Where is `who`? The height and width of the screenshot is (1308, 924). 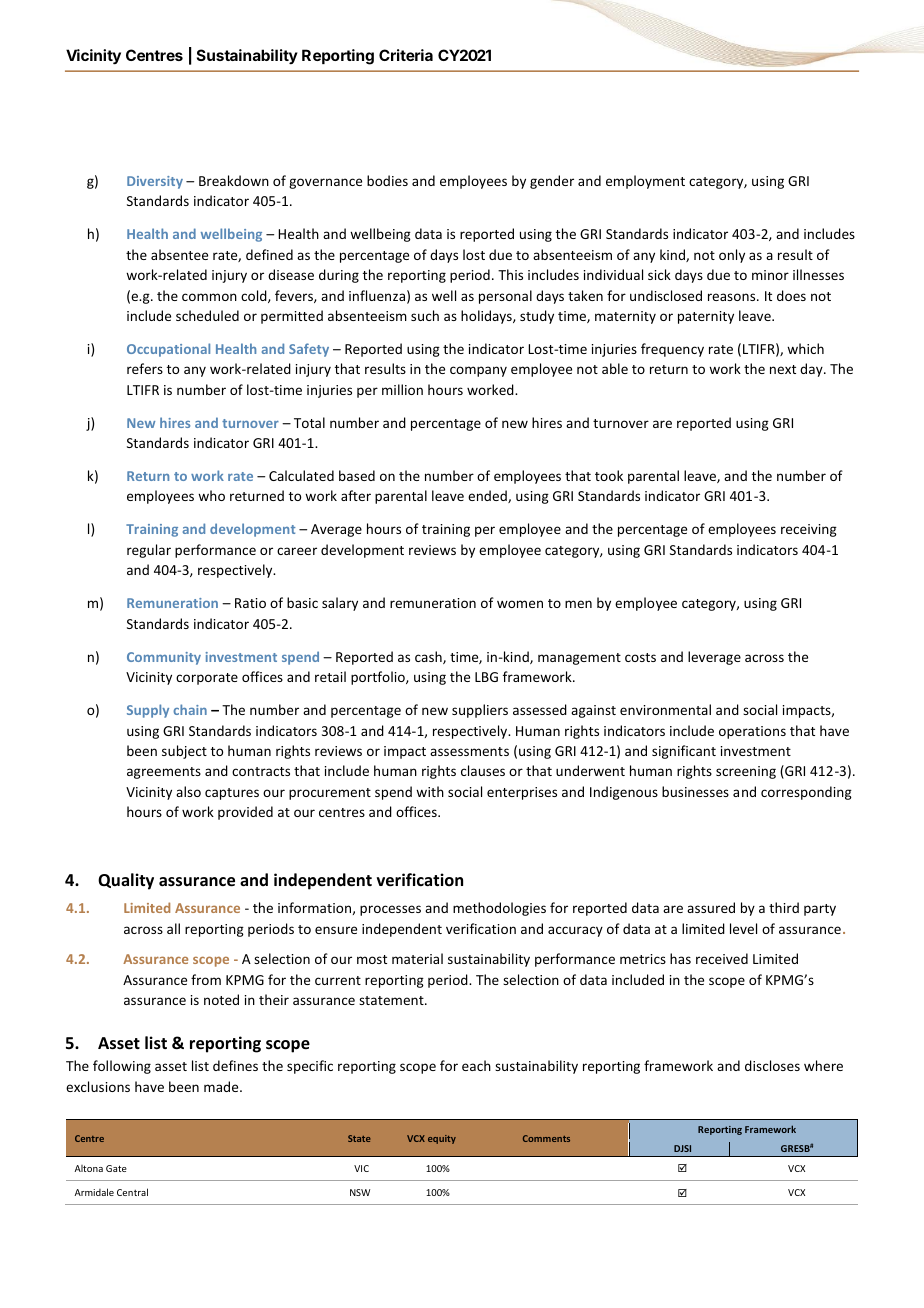
who is located at coordinates (211, 495).
